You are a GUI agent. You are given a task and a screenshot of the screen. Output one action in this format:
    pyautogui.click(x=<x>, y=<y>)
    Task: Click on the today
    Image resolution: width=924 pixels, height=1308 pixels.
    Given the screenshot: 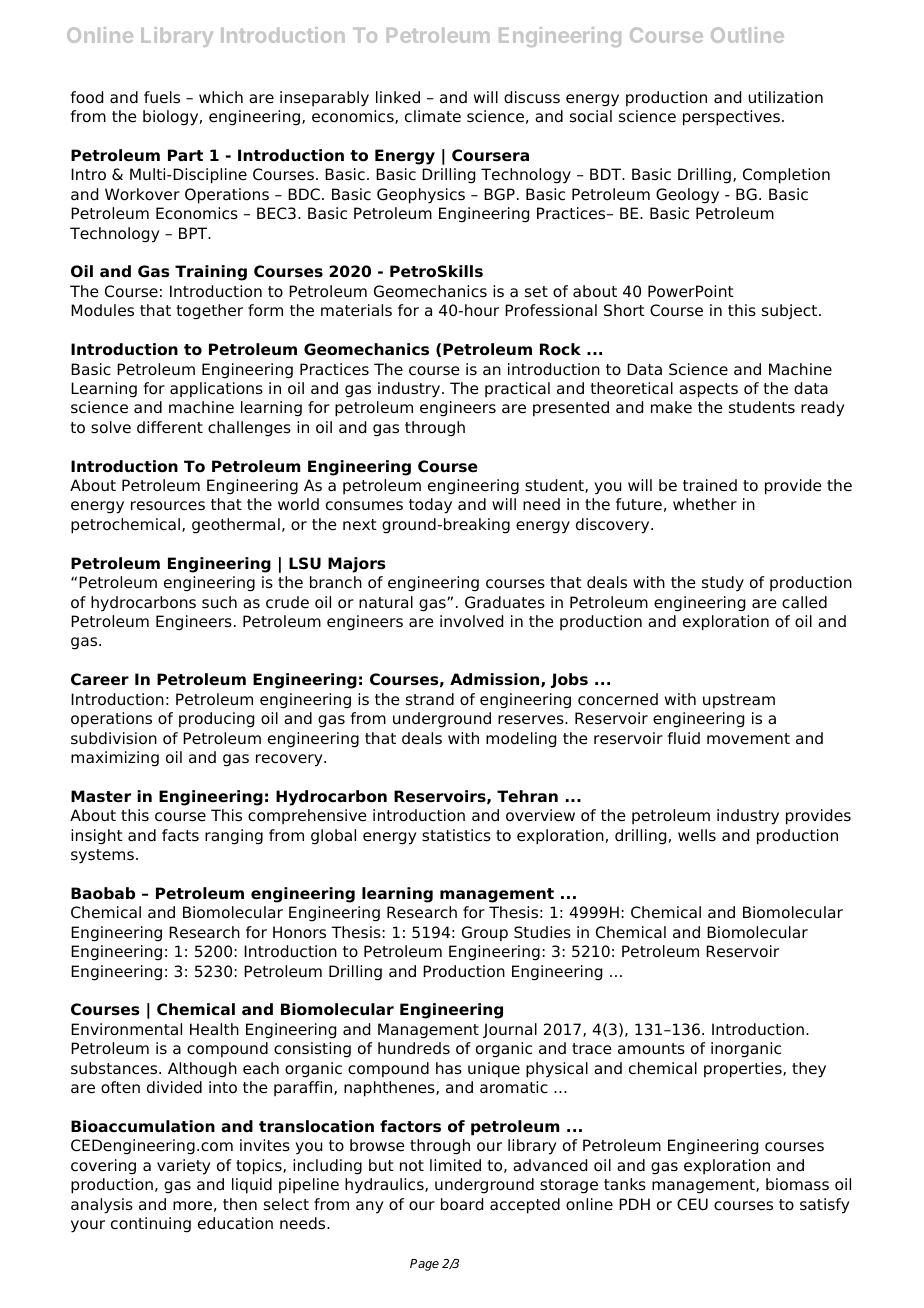 What is the action you would take?
    pyautogui.click(x=430, y=506)
